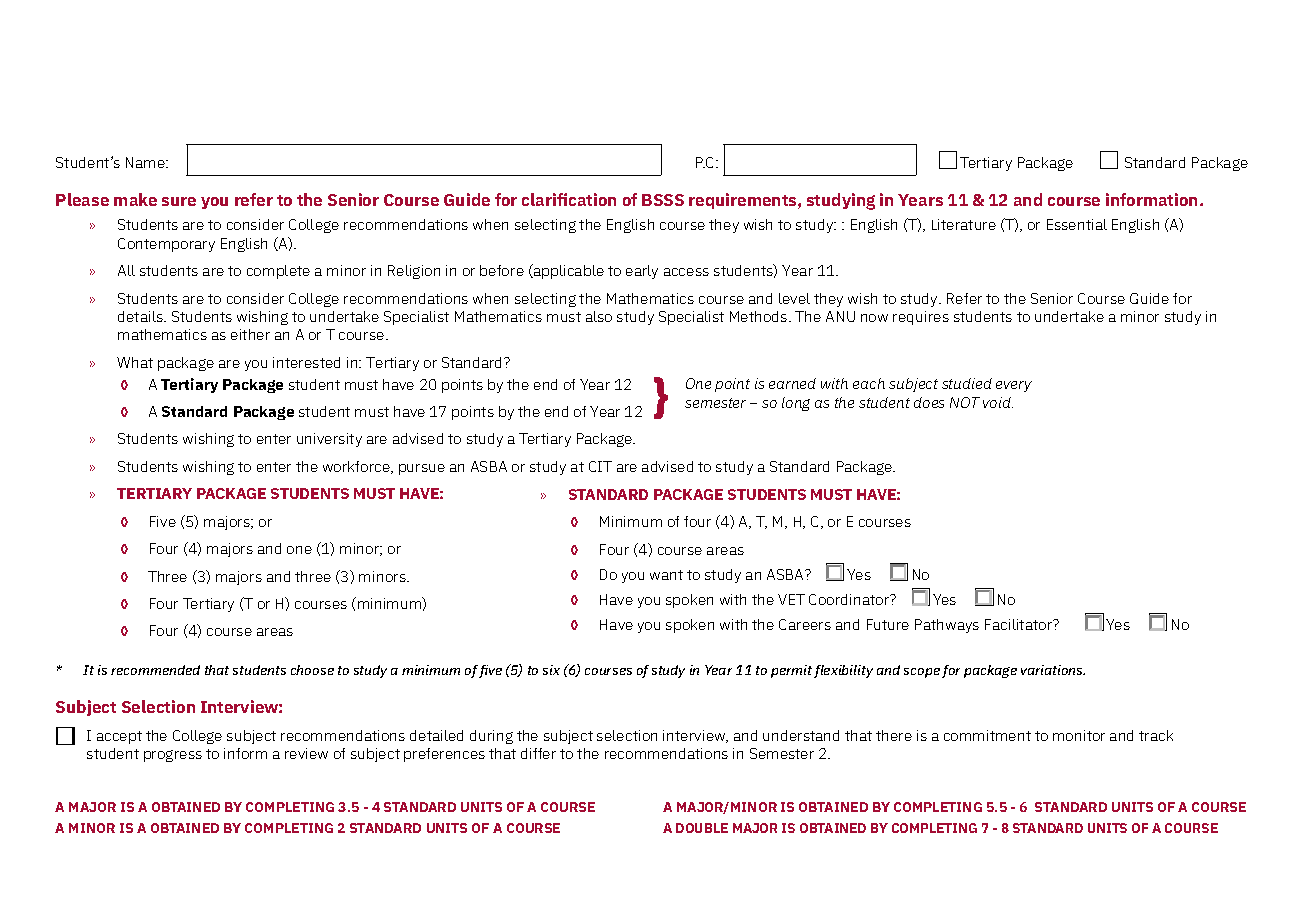 Image resolution: width=1308 pixels, height=924 pixels. What do you see at coordinates (569, 199) in the document?
I see `clarification` at bounding box center [569, 199].
